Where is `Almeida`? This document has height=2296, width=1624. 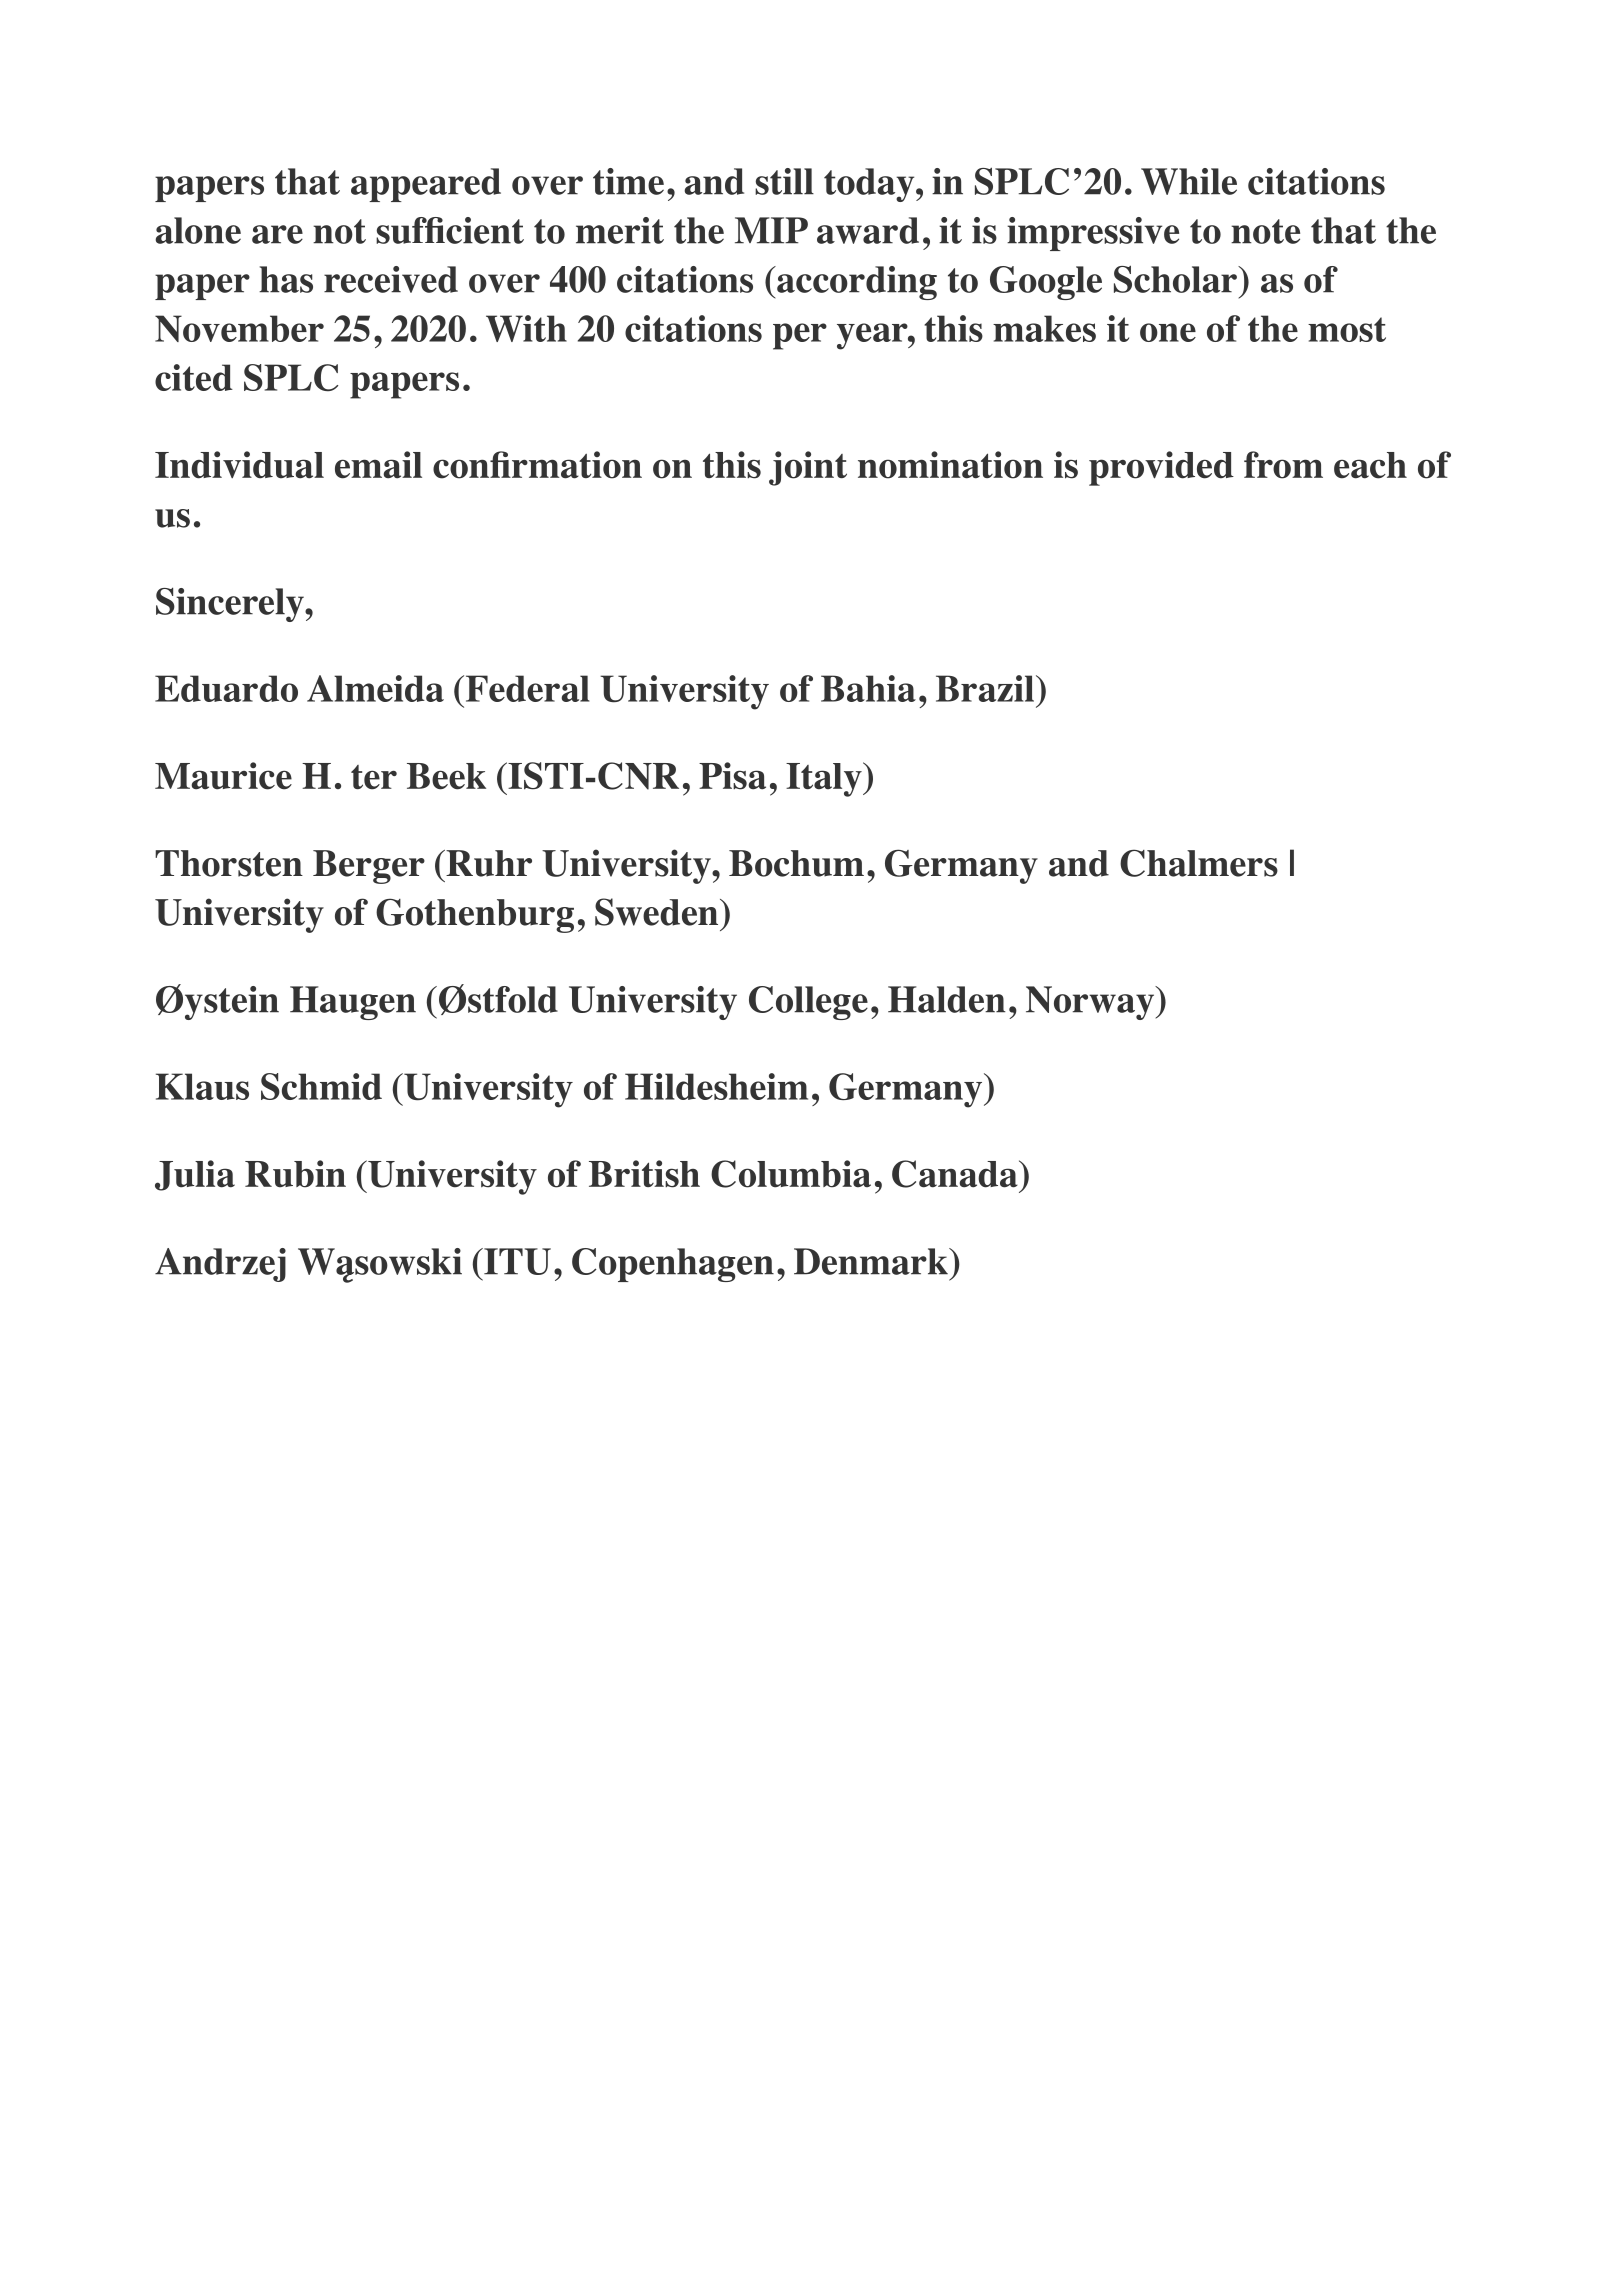 Almeida is located at coordinates (375, 688).
